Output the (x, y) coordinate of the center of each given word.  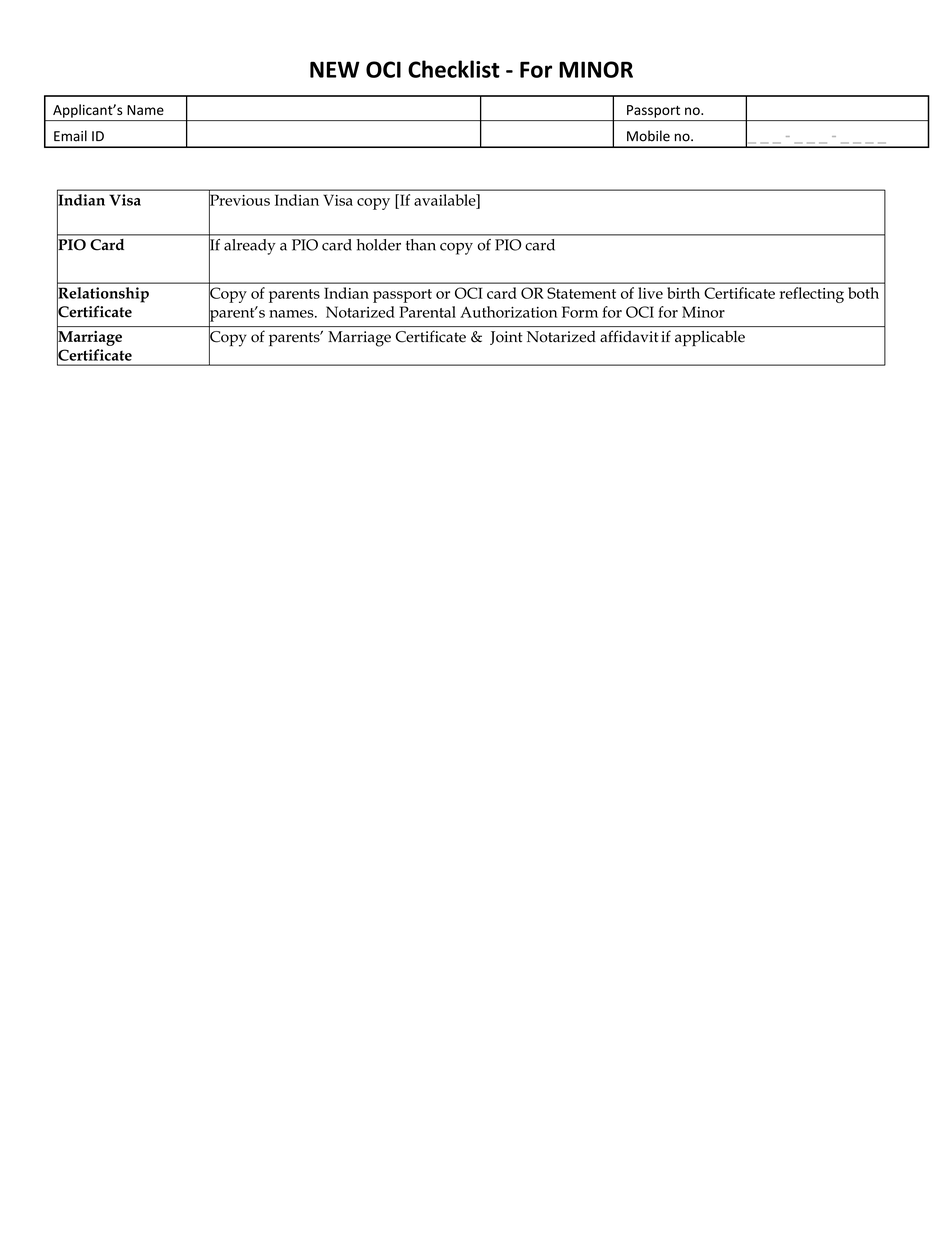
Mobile (648, 136)
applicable (710, 338)
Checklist (454, 69)
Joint (506, 338)
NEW (335, 69)
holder (379, 245)
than (420, 245)
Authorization (508, 312)
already (249, 247)
